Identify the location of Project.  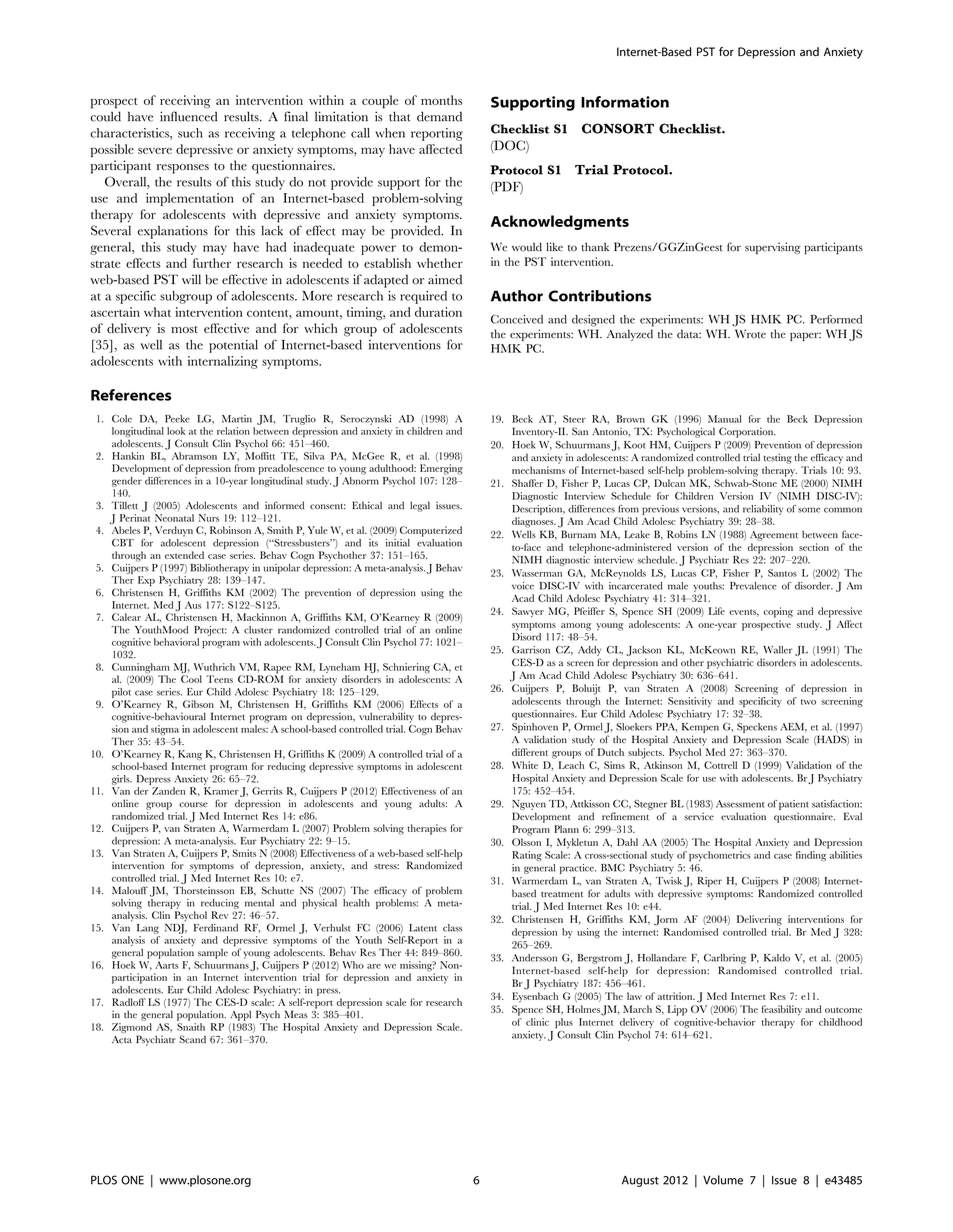
(210, 631).
